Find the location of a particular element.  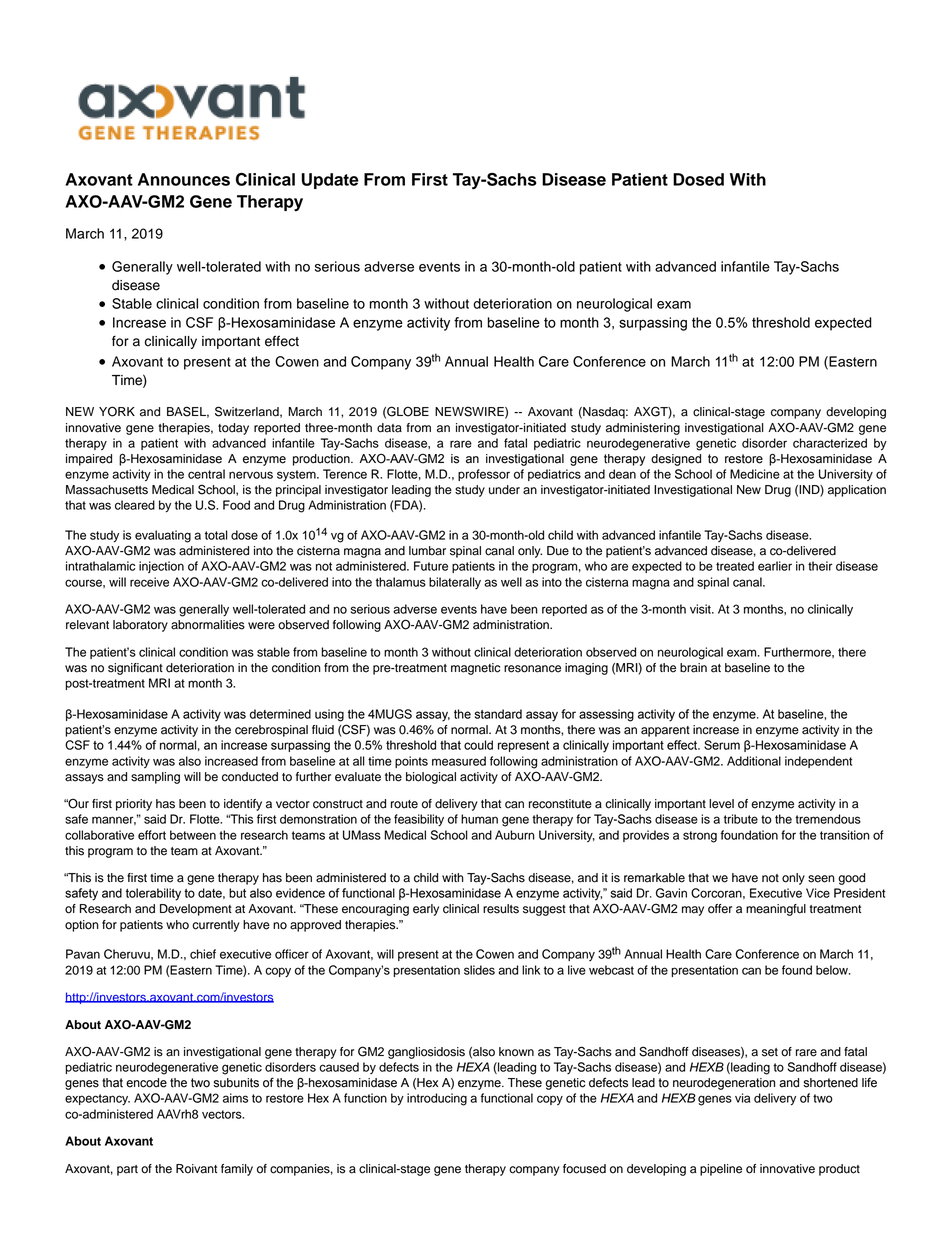

data is located at coordinates (389, 428).
